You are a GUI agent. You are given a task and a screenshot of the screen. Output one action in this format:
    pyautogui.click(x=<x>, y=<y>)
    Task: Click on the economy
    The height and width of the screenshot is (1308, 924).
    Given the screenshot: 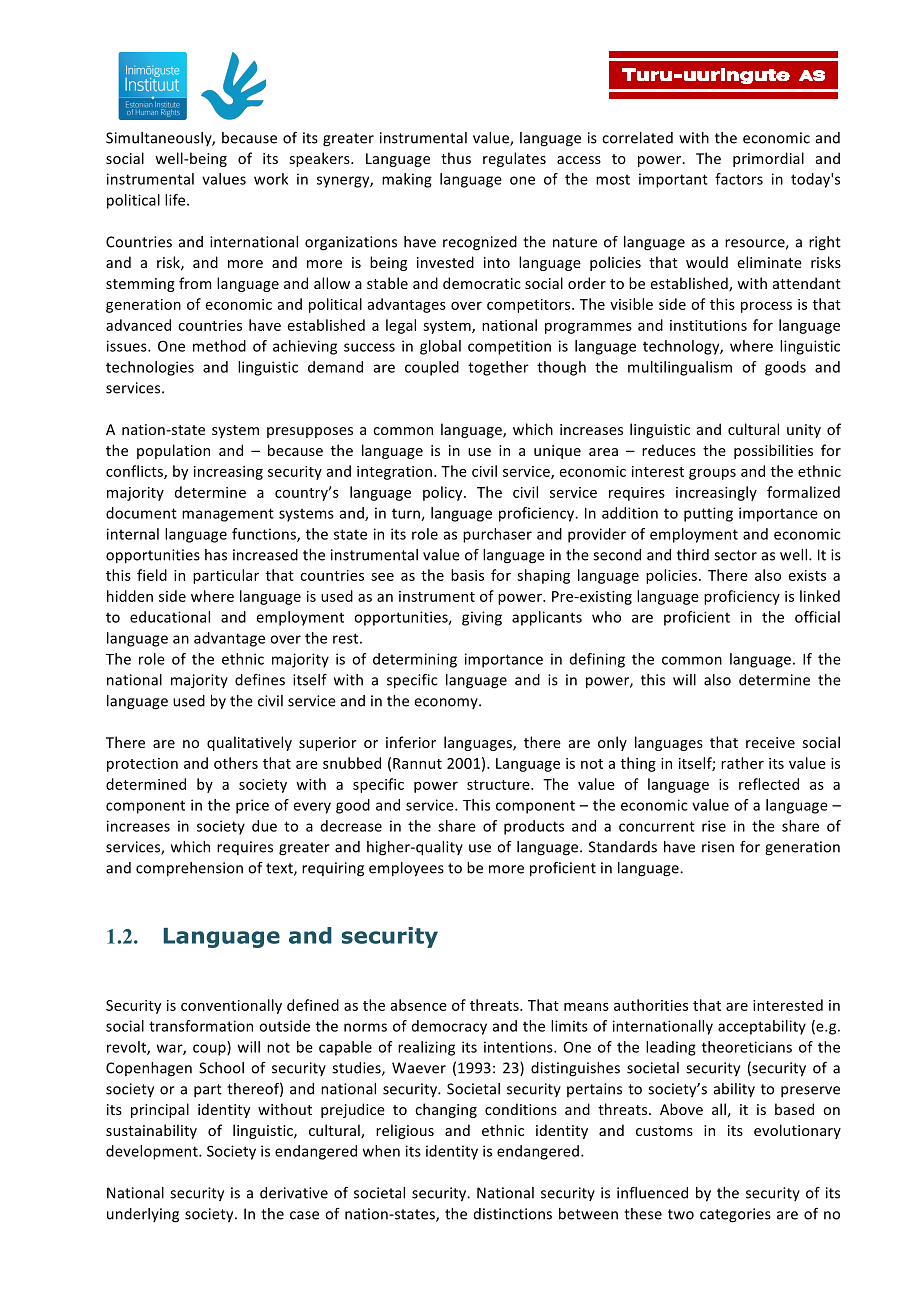 What is the action you would take?
    pyautogui.click(x=447, y=703)
